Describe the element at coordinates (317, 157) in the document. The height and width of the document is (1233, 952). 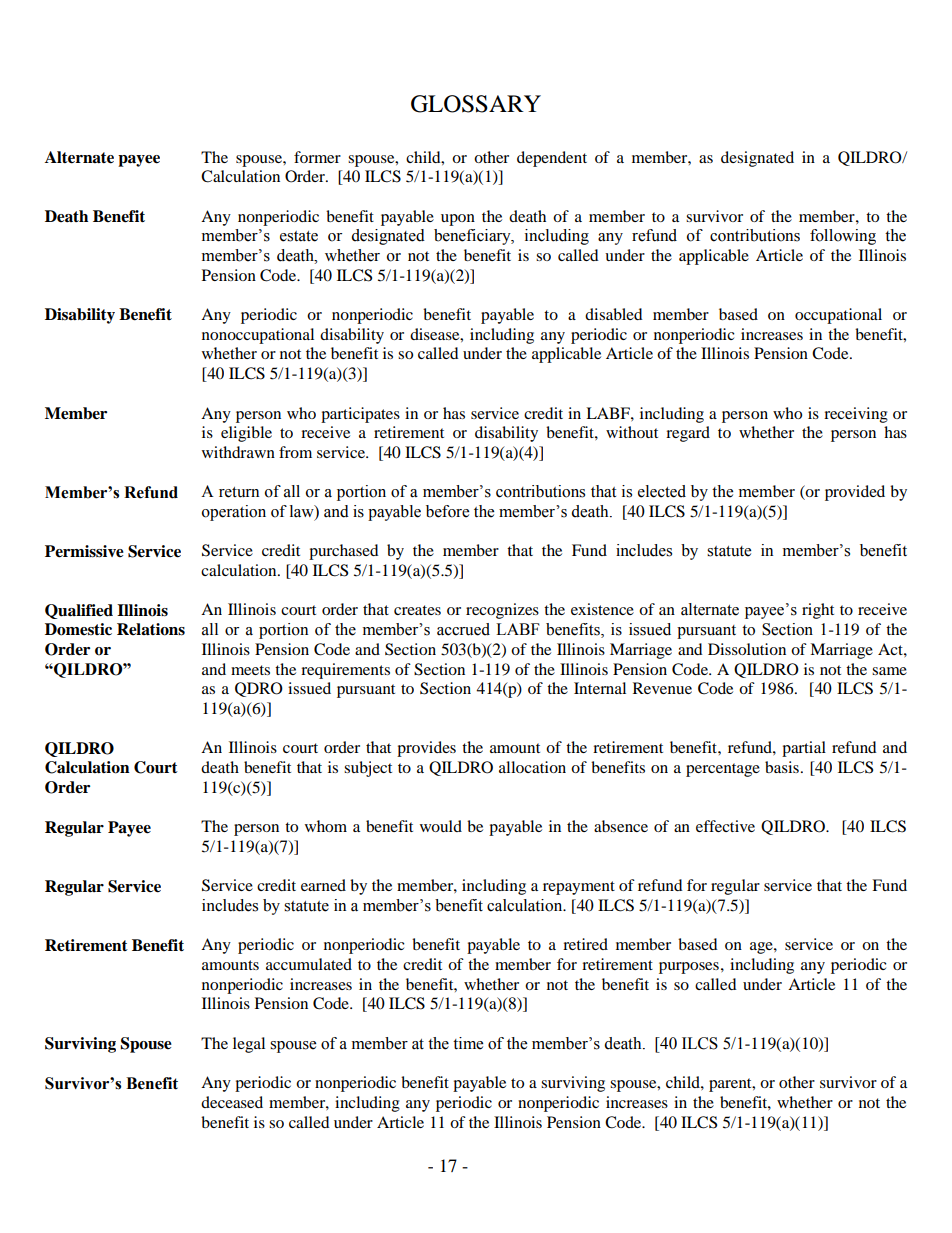
I see `former` at that location.
